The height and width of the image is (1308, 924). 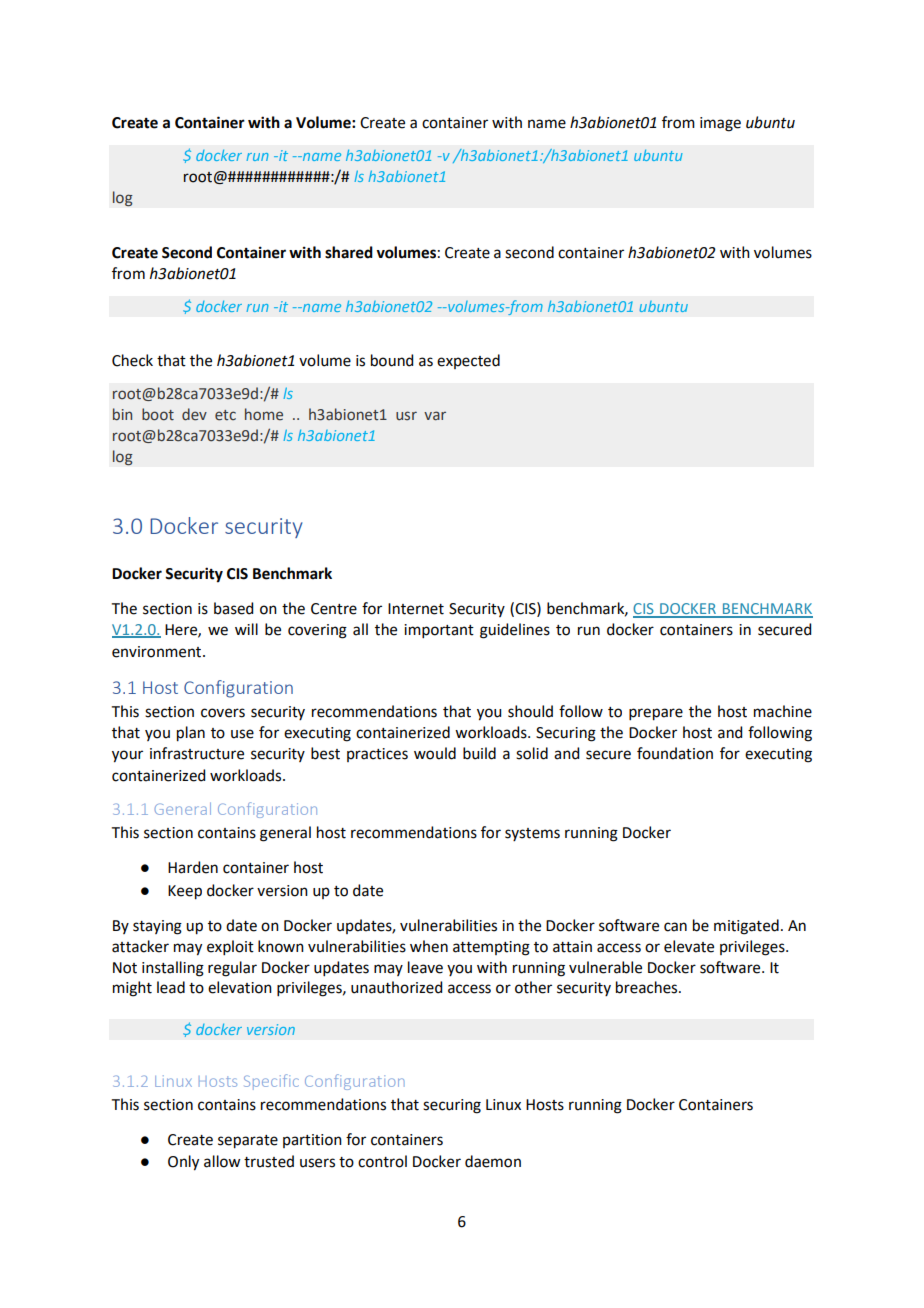 I want to click on allow, so click(x=222, y=1161).
